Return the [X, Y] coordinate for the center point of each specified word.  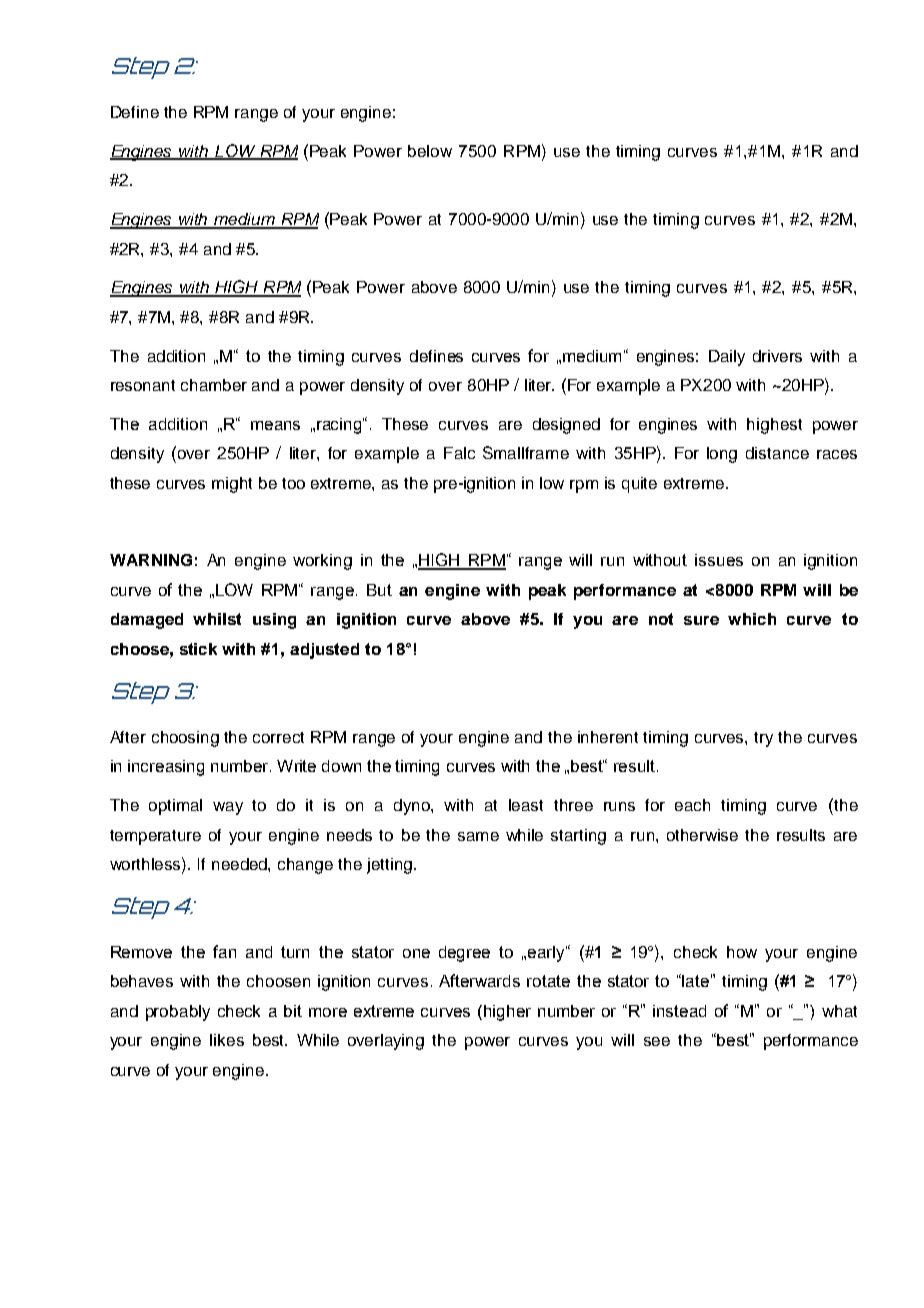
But [379, 590]
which [752, 619]
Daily [727, 358]
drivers [777, 356]
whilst [217, 619]
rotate [548, 981]
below [430, 151]
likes [227, 1040]
